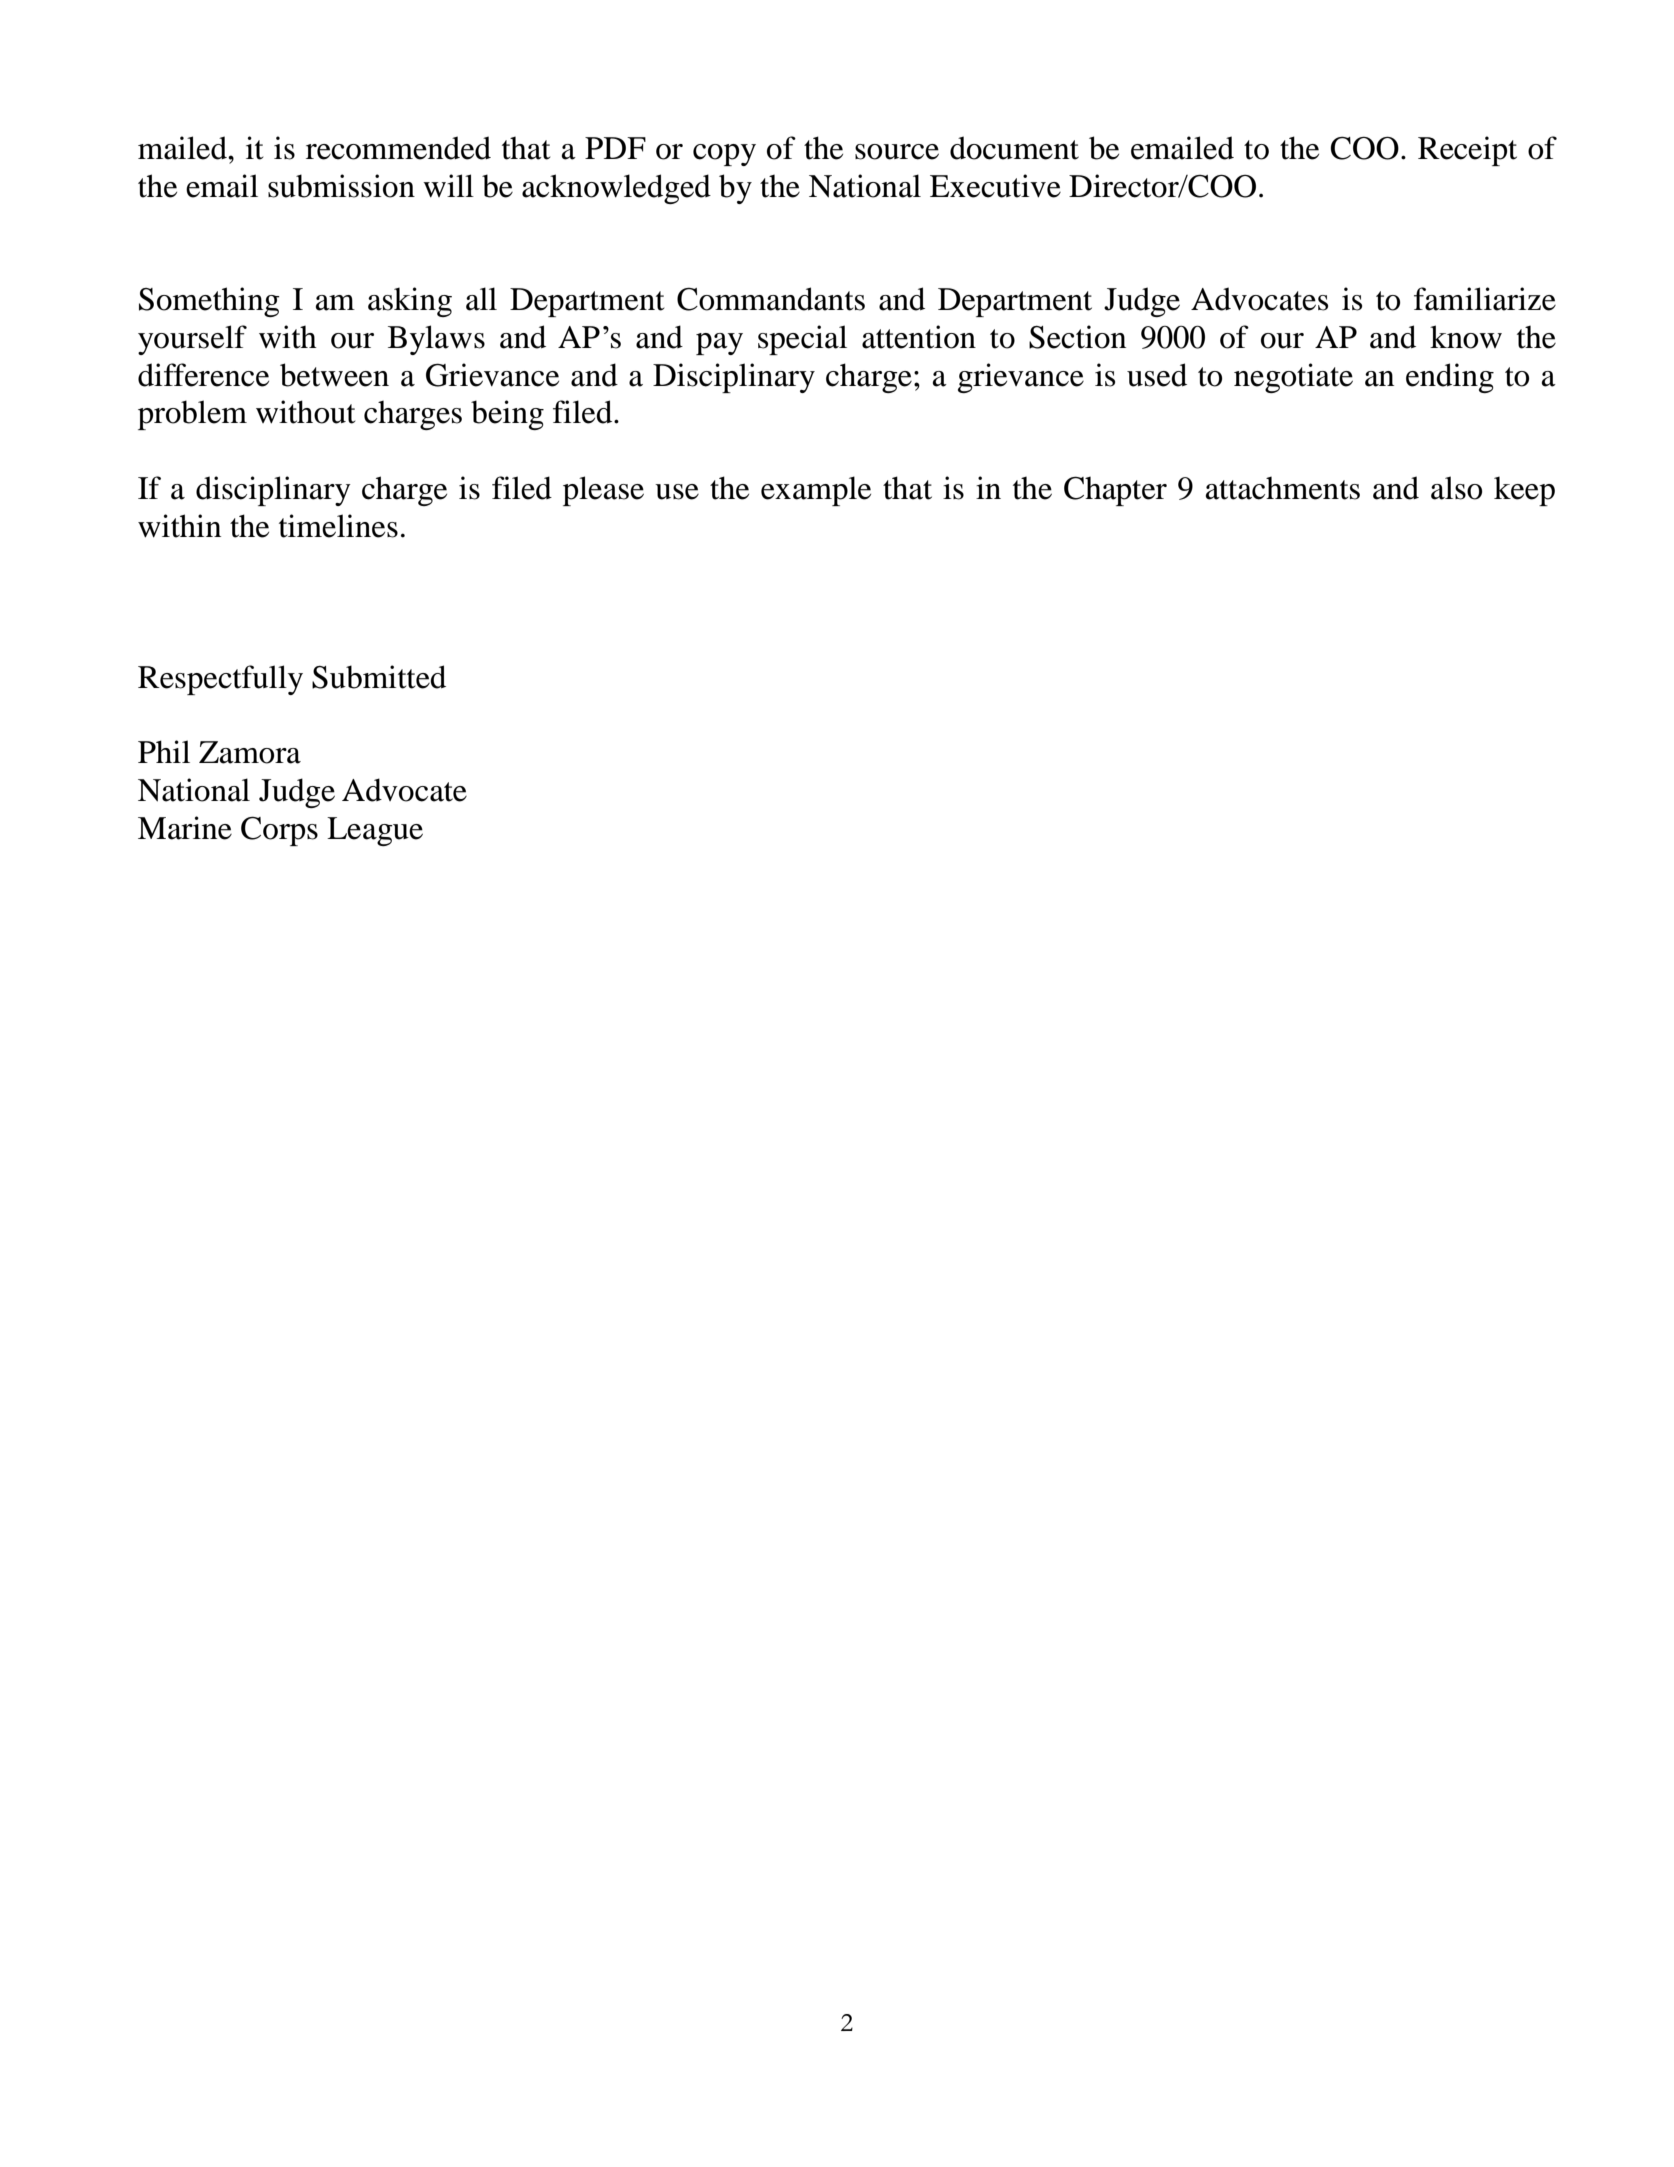 This document has width=1674, height=2167. Describe the element at coordinates (897, 152) in the document. I see `source` at that location.
